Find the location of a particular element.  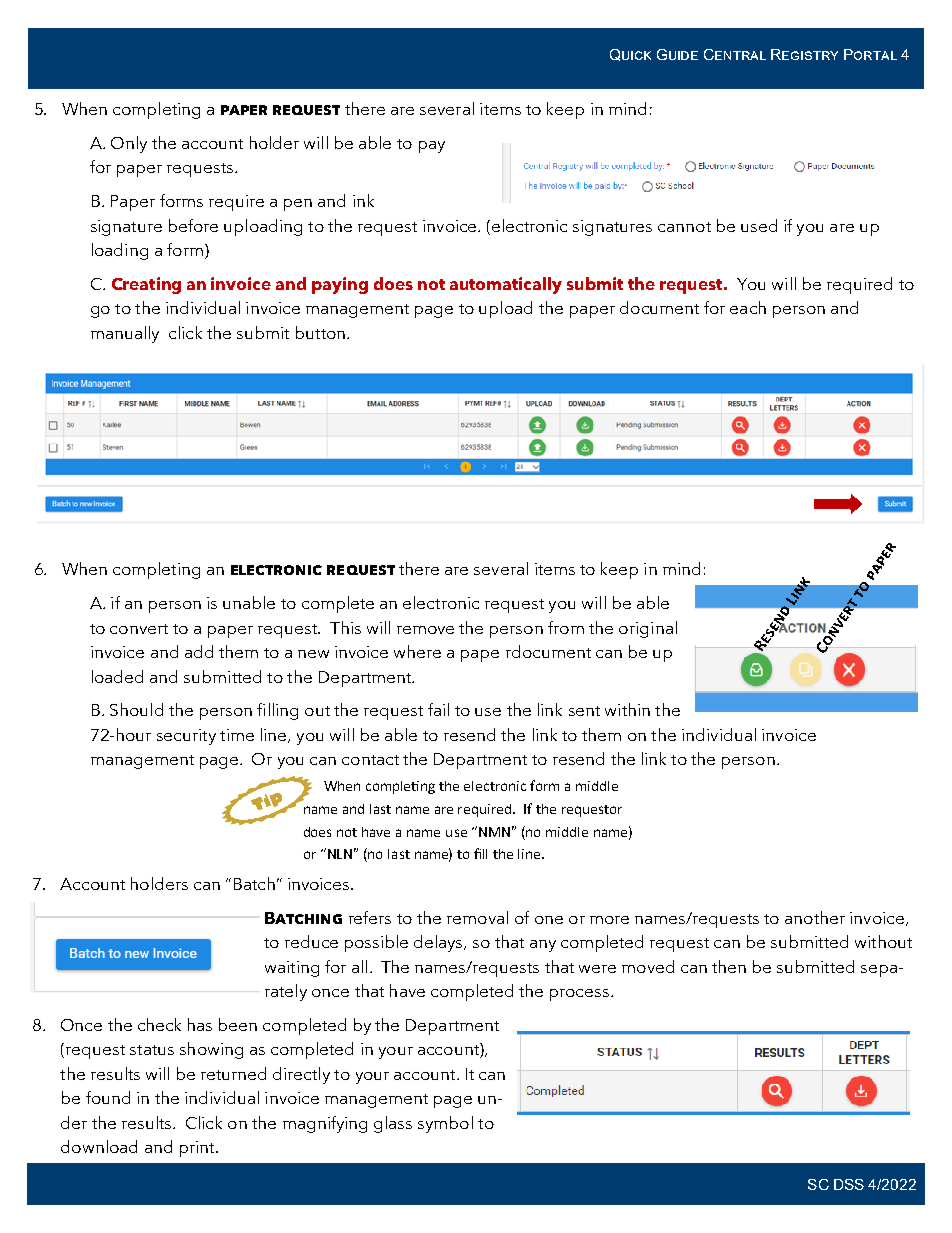

remove is located at coordinates (425, 630).
